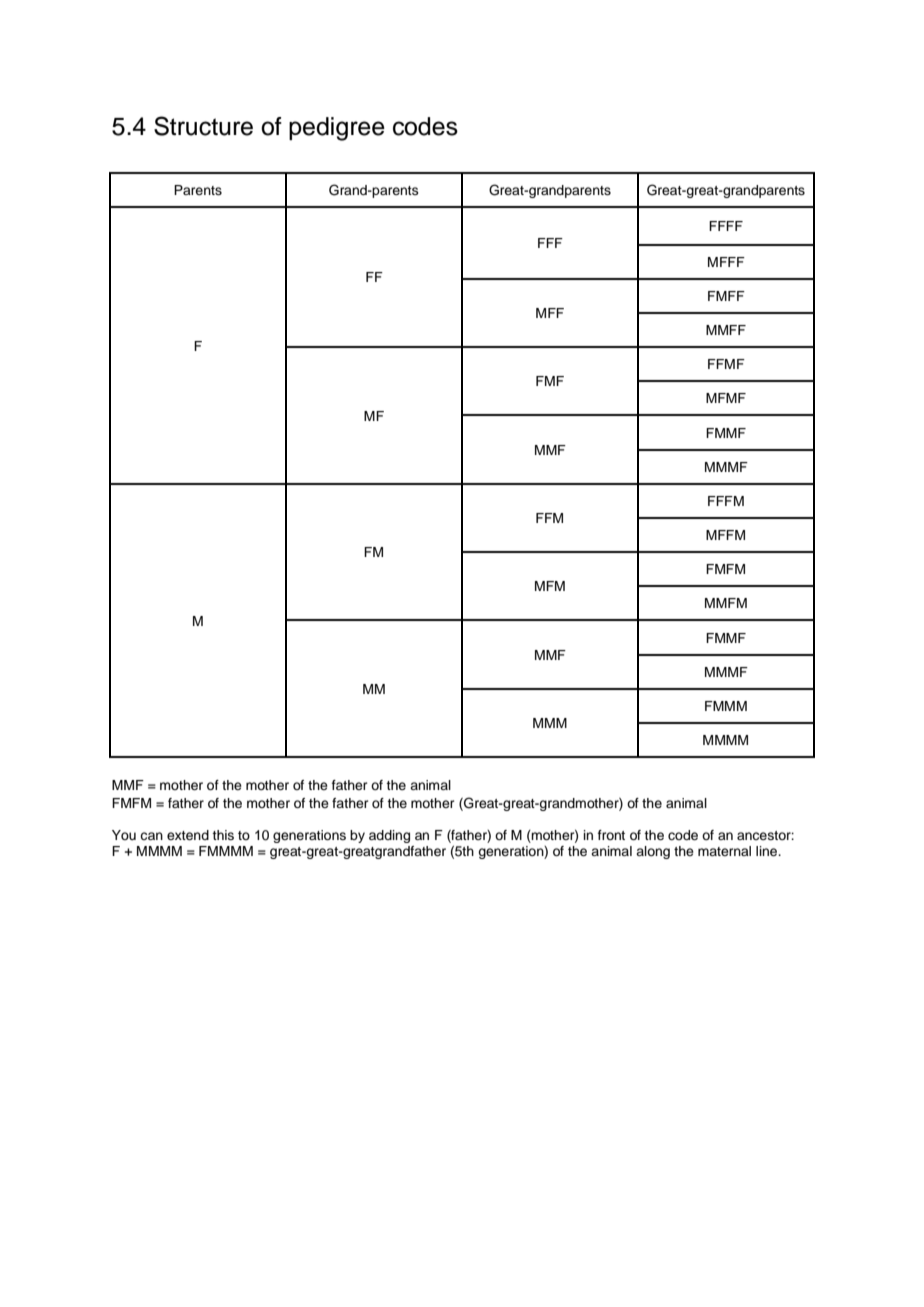 This document has height=1307, width=924. Describe the element at coordinates (203, 126) in the document. I see `Structure` at that location.
